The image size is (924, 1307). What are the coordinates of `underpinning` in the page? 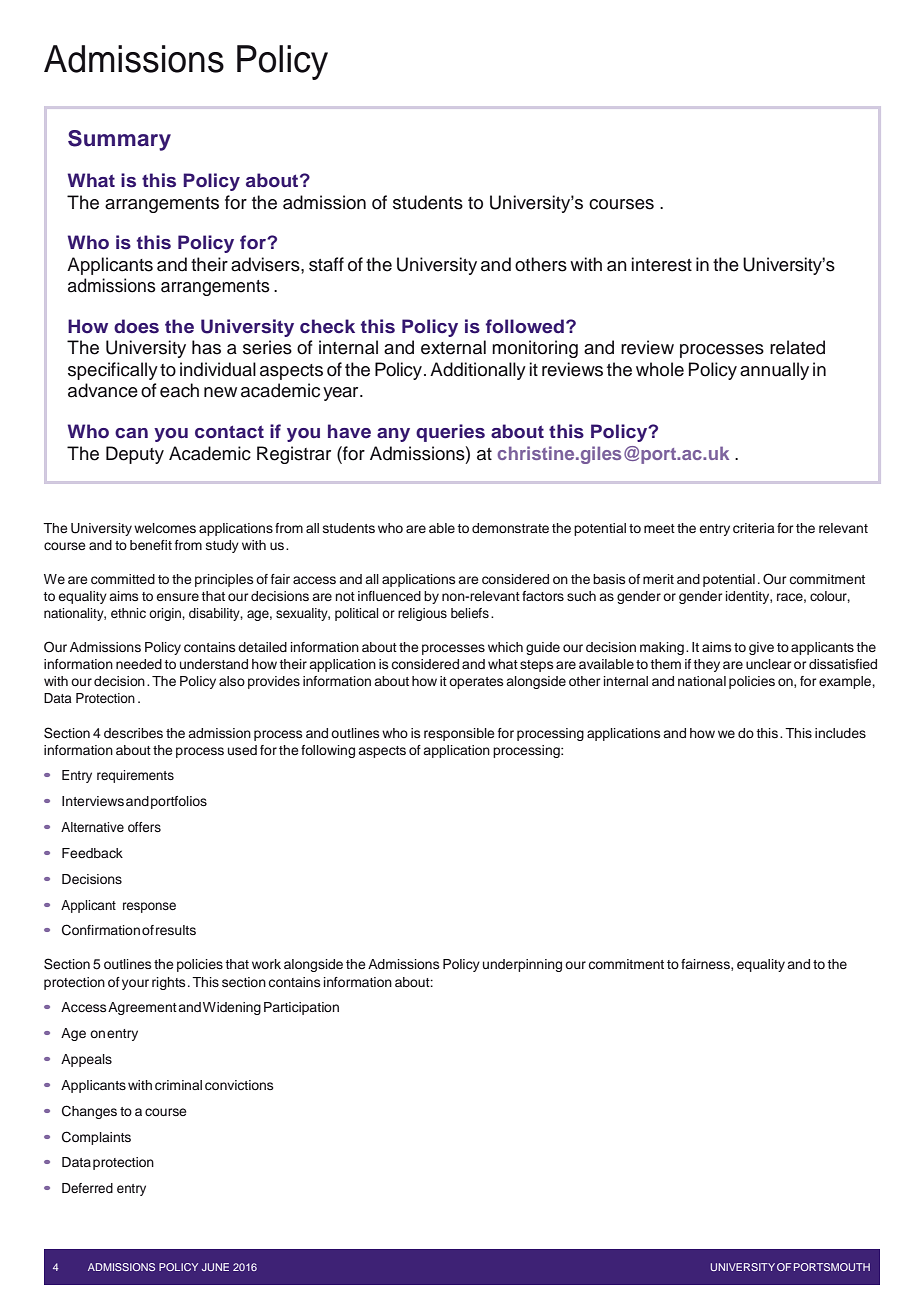 It's located at (522, 965).
